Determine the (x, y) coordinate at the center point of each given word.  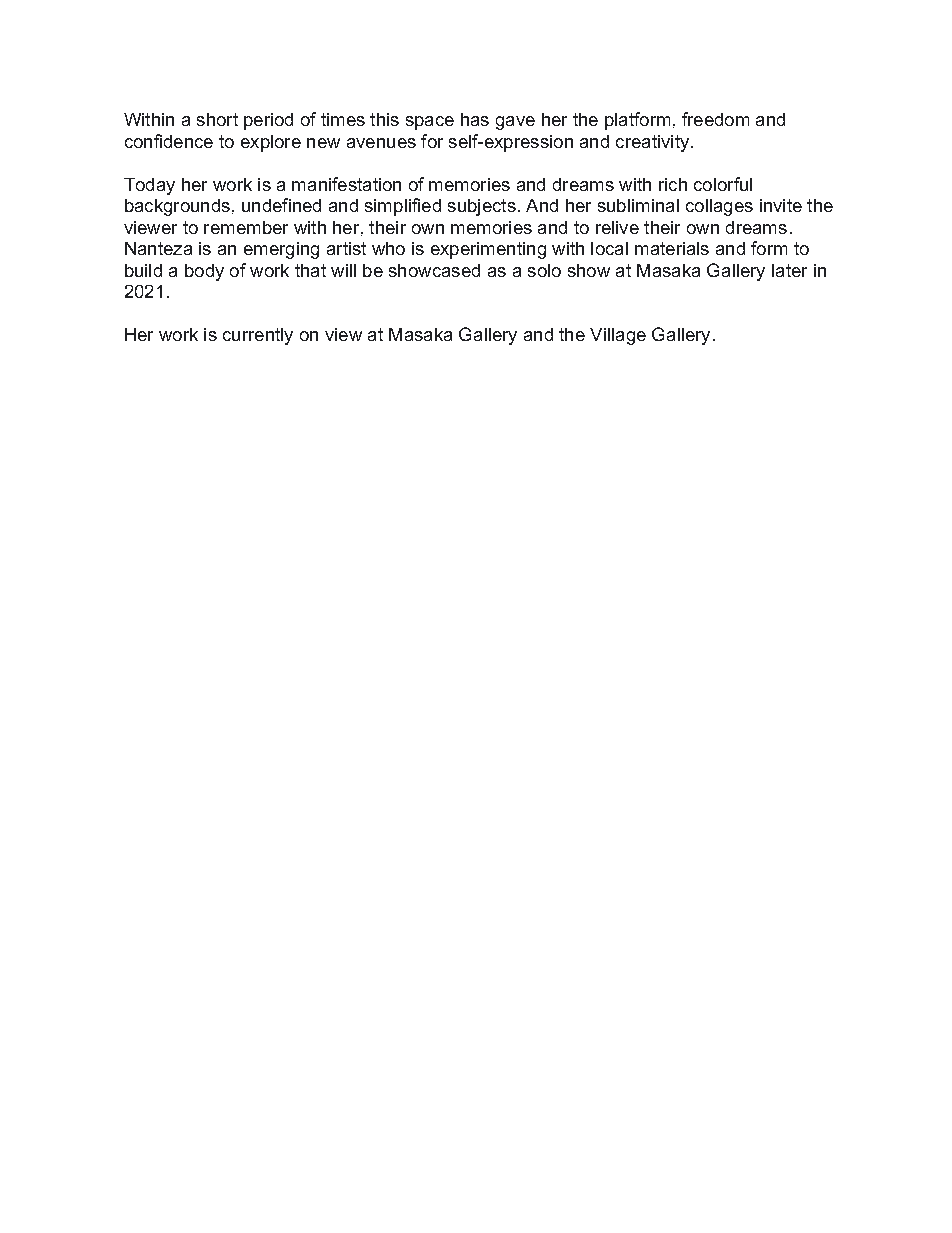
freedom (715, 119)
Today (149, 186)
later (789, 270)
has (475, 119)
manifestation (346, 184)
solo (544, 270)
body (204, 272)
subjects (482, 207)
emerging (281, 250)
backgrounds (177, 207)
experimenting (488, 250)
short (217, 119)
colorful (723, 184)
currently (258, 336)
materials (672, 248)
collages (719, 207)
